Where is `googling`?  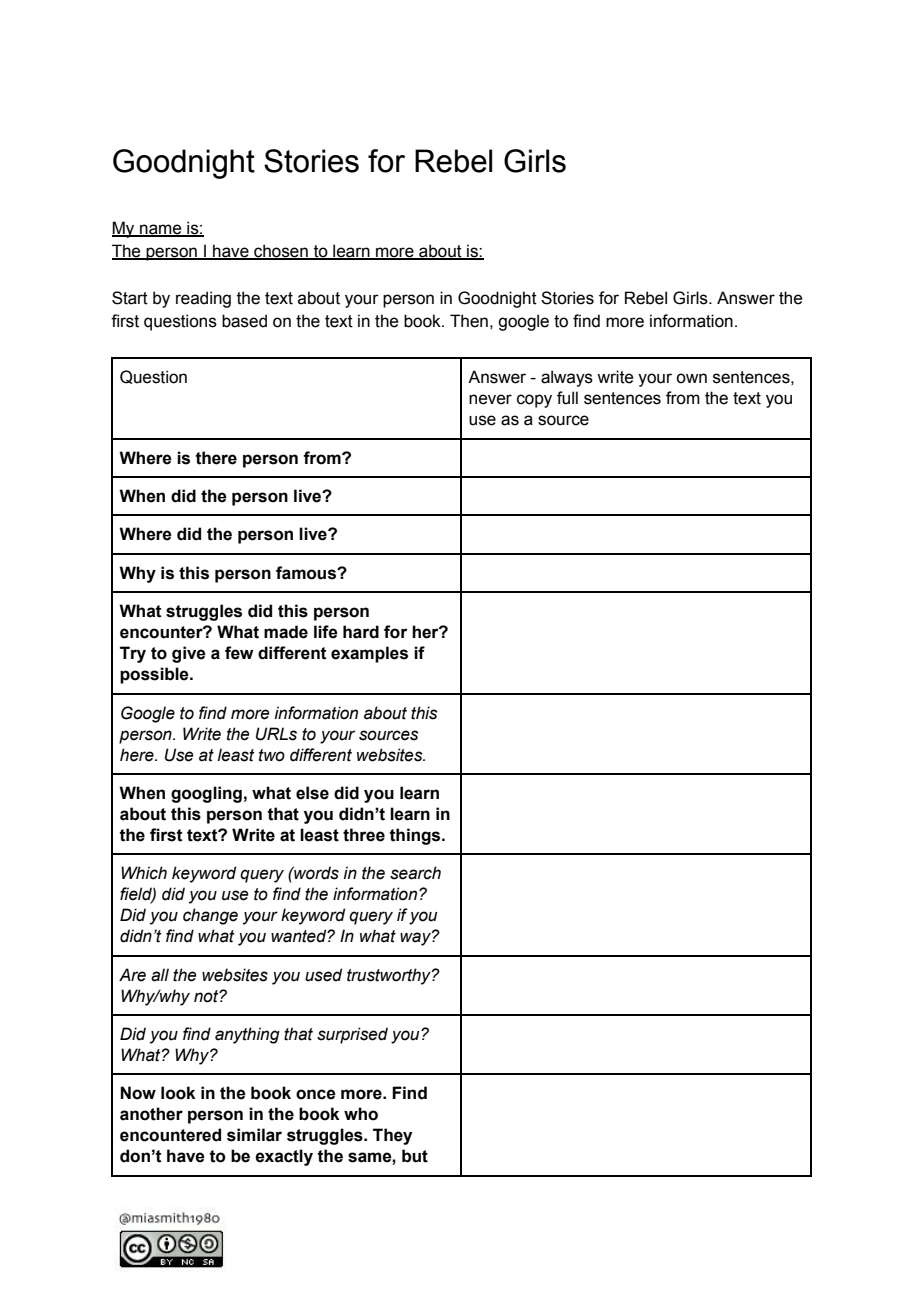
googling is located at coordinates (206, 794).
